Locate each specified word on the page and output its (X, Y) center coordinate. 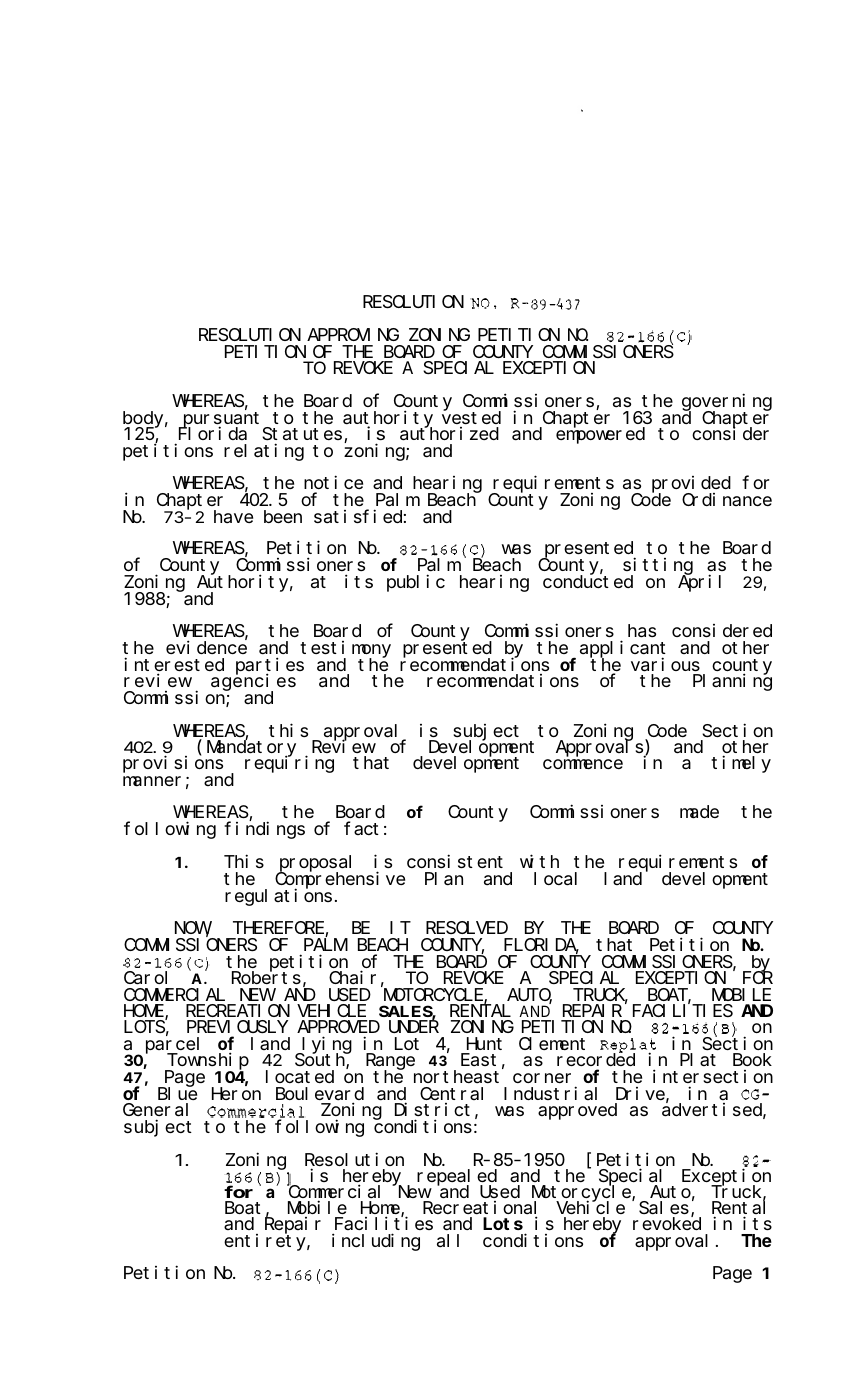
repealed (457, 1178)
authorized (449, 433)
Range (390, 1063)
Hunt (484, 1044)
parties (270, 666)
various (665, 664)
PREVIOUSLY (237, 1029)
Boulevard (320, 1095)
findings (264, 830)
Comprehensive (340, 881)
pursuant (222, 420)
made (699, 812)
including (376, 1242)
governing (727, 403)
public (416, 583)
